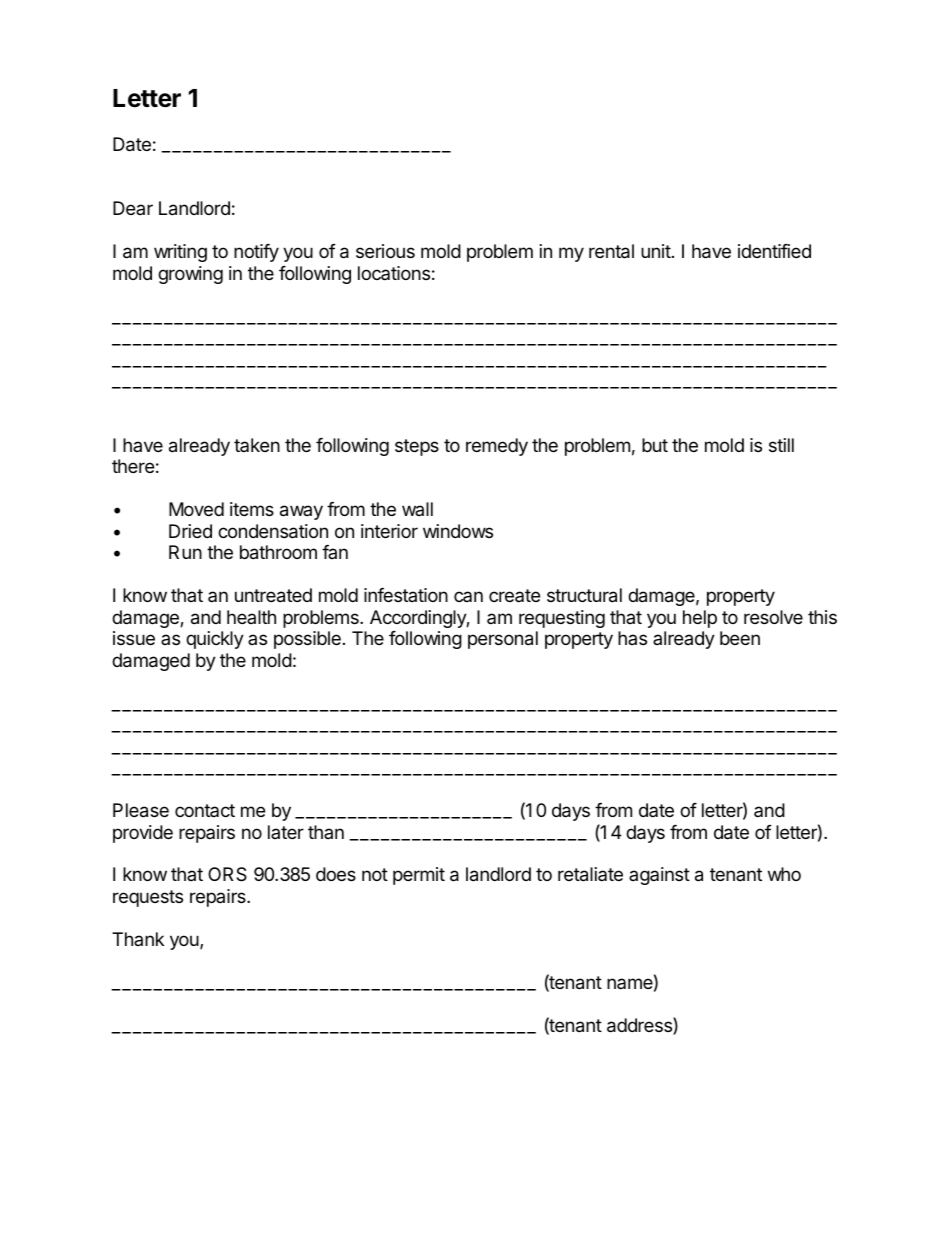 Image resolution: width=952 pixels, height=1233 pixels. Describe the element at coordinates (784, 874) in the screenshot. I see `who` at that location.
